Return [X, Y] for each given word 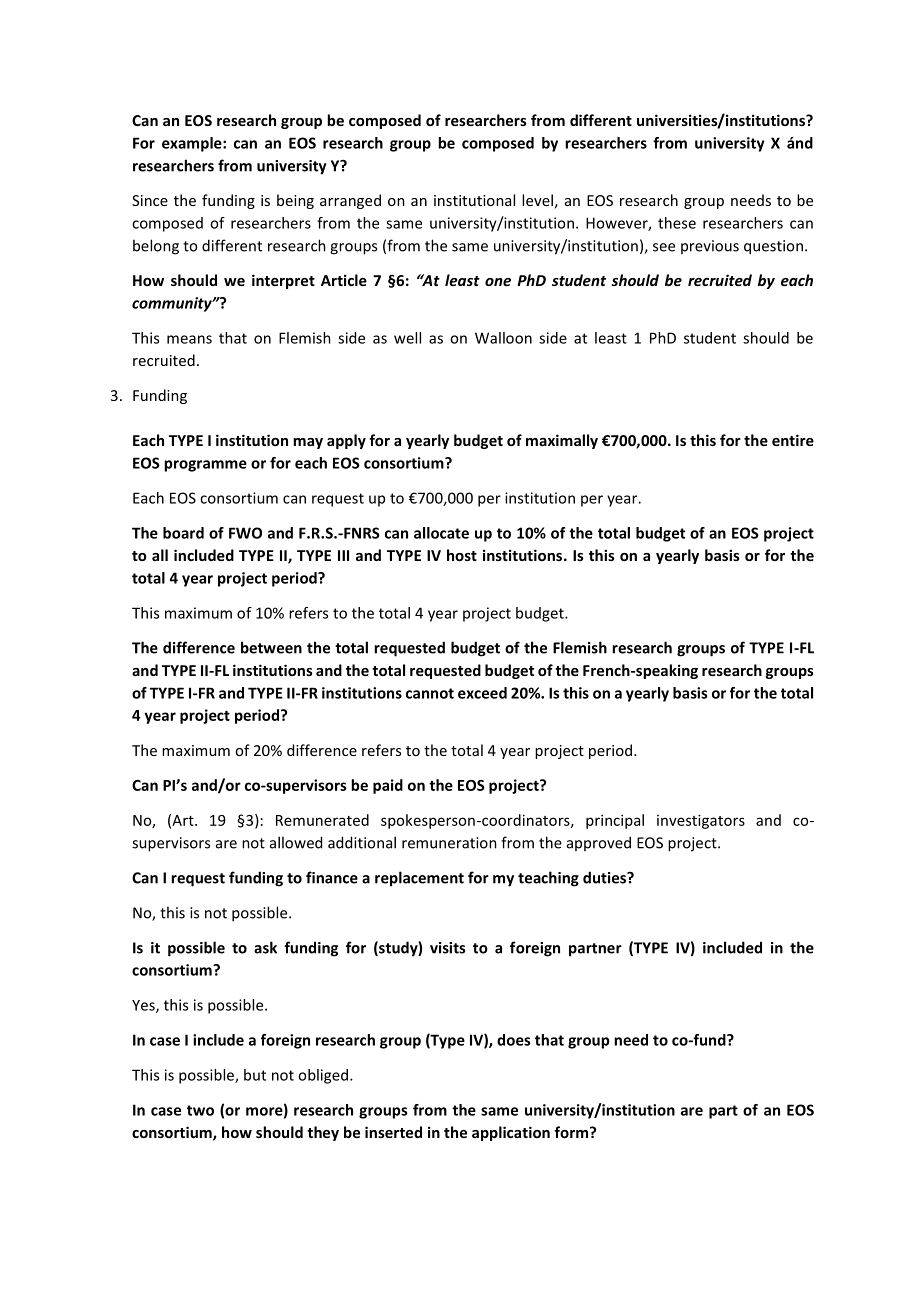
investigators [701, 821]
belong [156, 247]
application [511, 1133]
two [200, 1110]
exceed [482, 693]
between [271, 647]
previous [710, 247]
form [572, 1132]
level [537, 200]
